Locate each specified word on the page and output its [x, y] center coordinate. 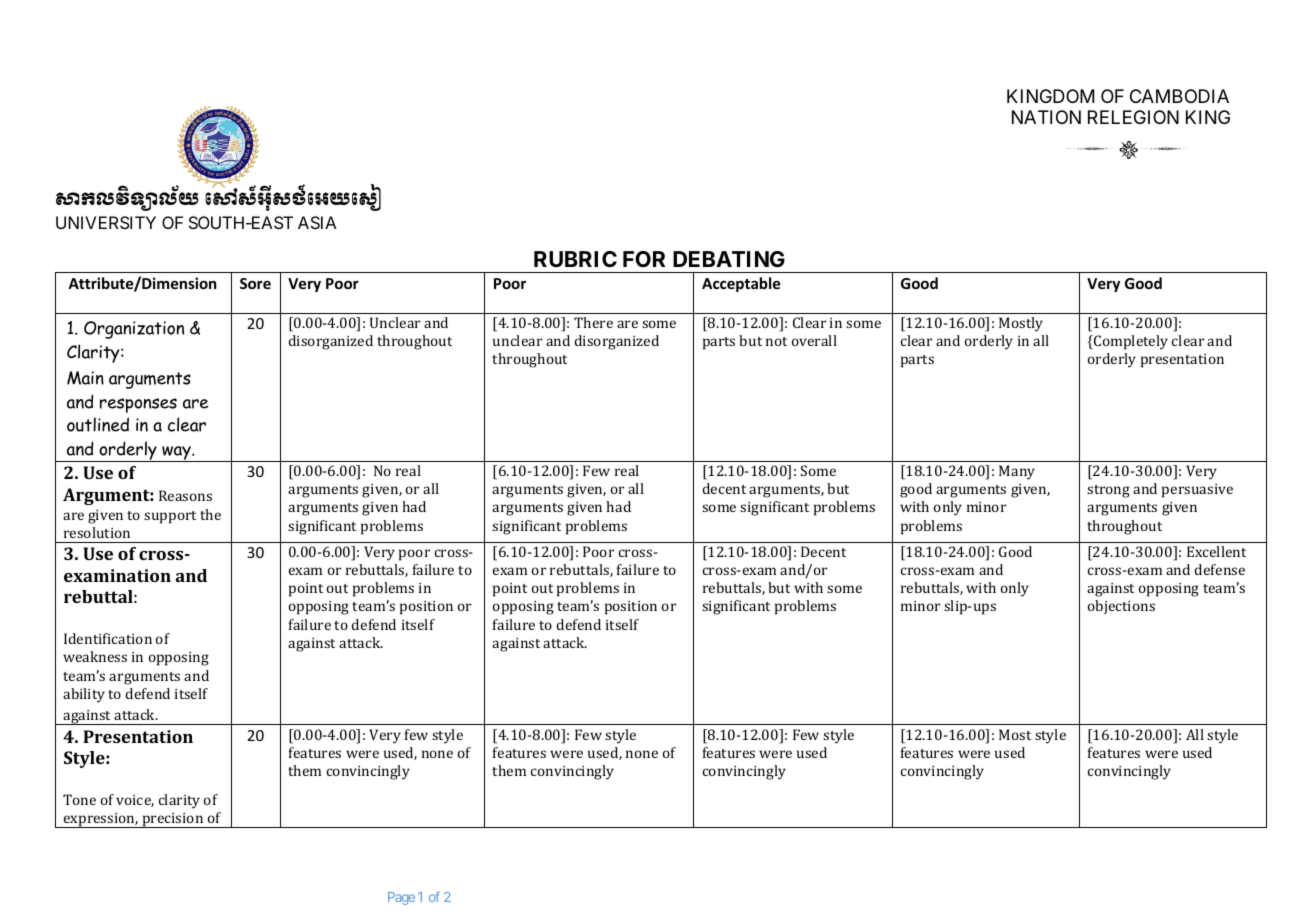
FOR [644, 259]
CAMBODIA [1179, 96]
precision [173, 820]
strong [1108, 491]
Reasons [185, 495]
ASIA [317, 222]
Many [1017, 472]
